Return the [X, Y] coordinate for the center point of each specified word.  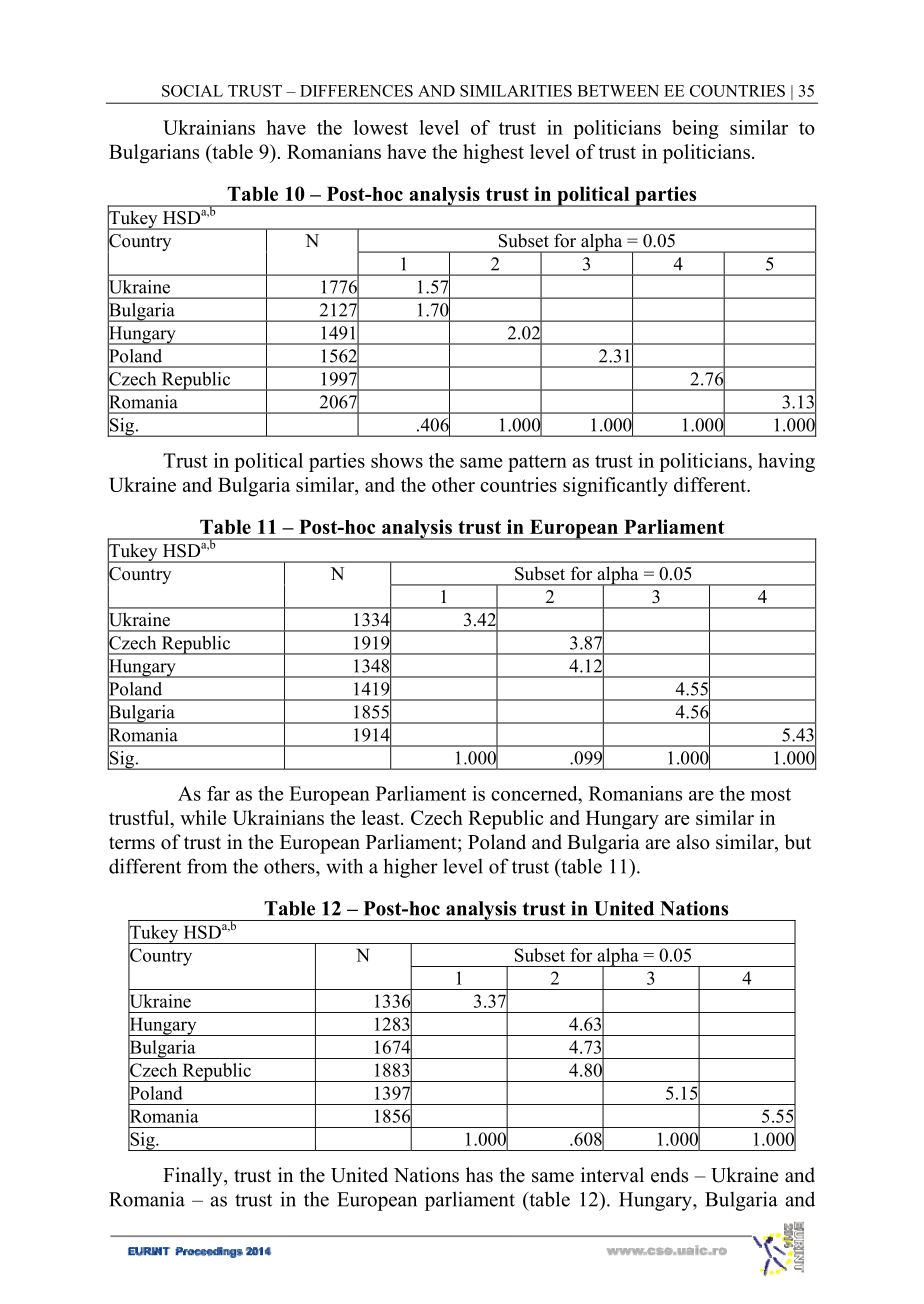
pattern [537, 463]
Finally [194, 1177]
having [786, 462]
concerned [535, 793]
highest [493, 154]
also [693, 842]
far [218, 793]
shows [397, 460]
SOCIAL [192, 91]
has [479, 1175]
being [695, 129]
